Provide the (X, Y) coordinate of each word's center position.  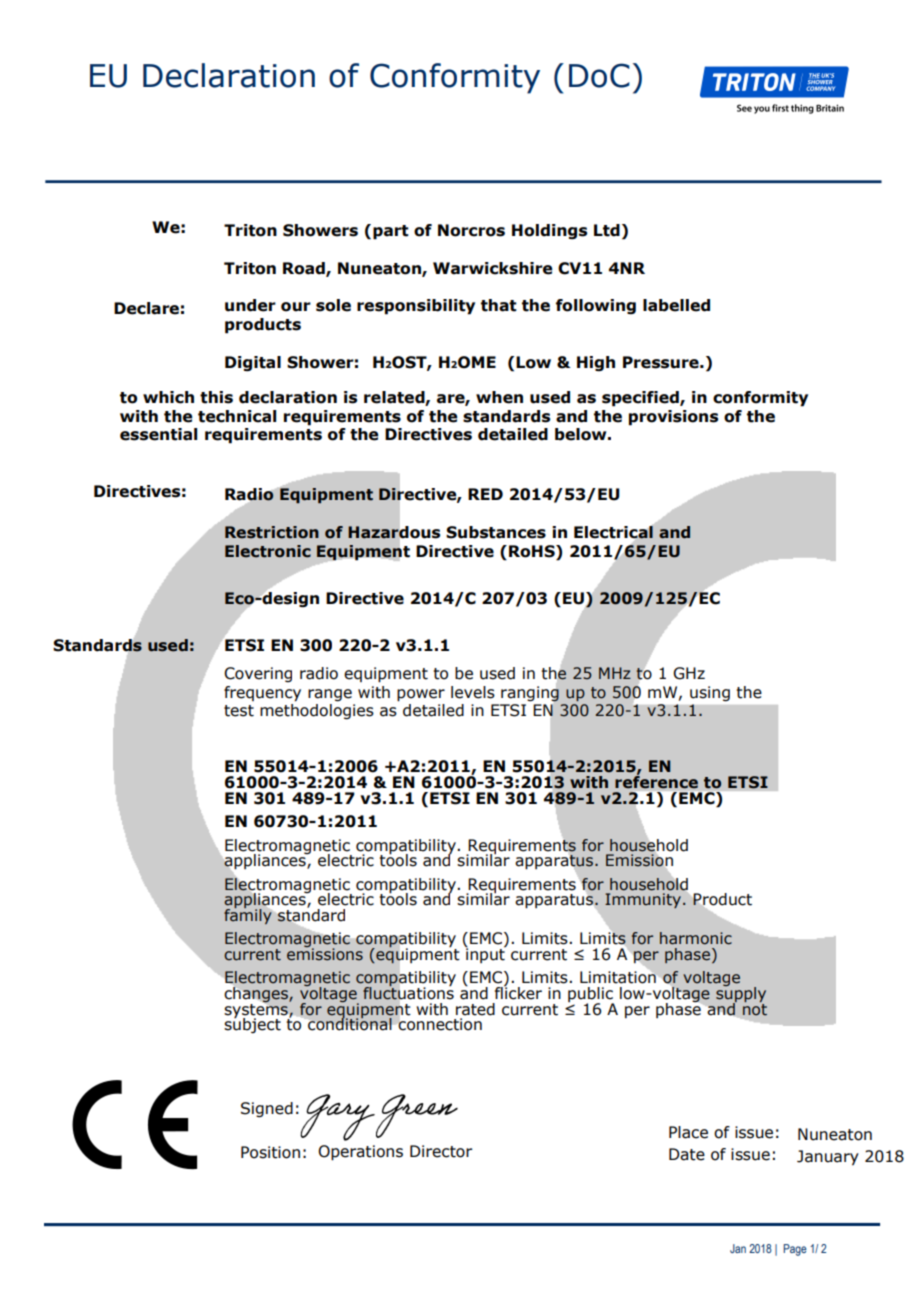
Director (441, 1151)
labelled (676, 305)
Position (270, 1152)
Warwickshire (493, 268)
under (250, 305)
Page (795, 1250)
